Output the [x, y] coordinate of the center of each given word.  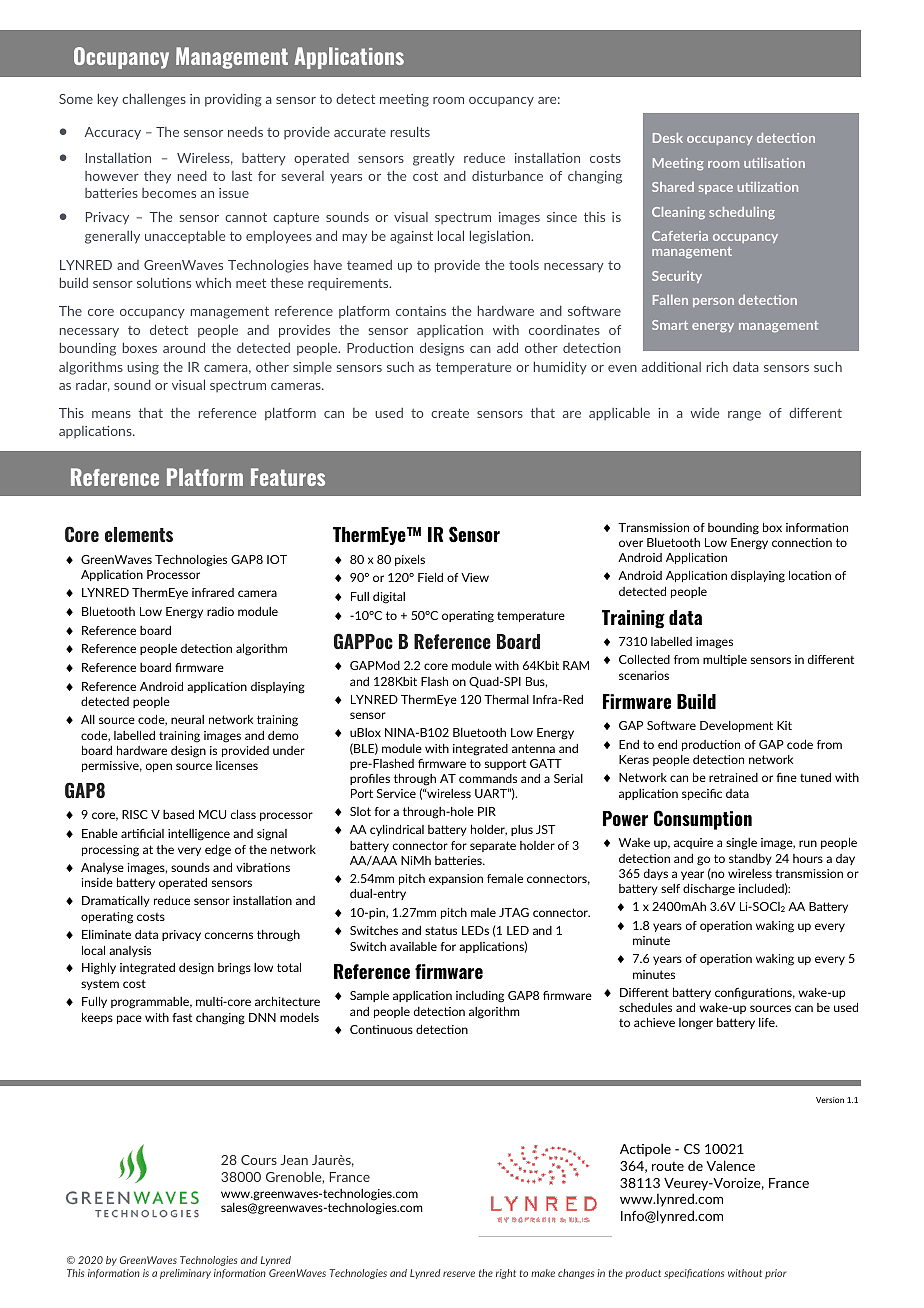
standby [750, 859]
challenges [154, 100]
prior [776, 1274]
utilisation [774, 163]
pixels [410, 560]
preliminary [185, 1274]
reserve [459, 1274]
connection [802, 542]
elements [139, 534]
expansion [456, 879]
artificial [142, 833]
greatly [434, 159]
